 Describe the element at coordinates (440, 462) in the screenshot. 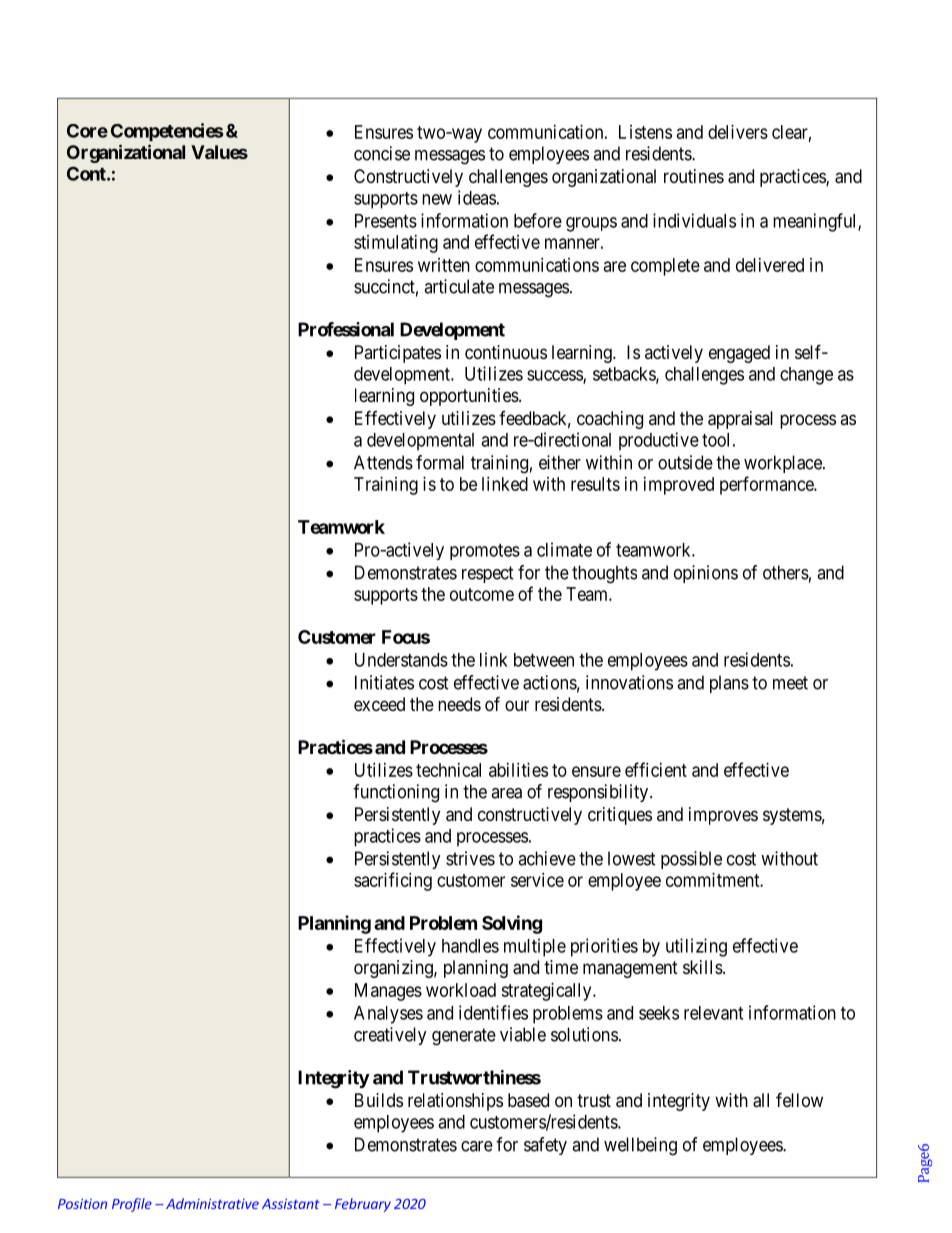

I see `formal` at that location.
